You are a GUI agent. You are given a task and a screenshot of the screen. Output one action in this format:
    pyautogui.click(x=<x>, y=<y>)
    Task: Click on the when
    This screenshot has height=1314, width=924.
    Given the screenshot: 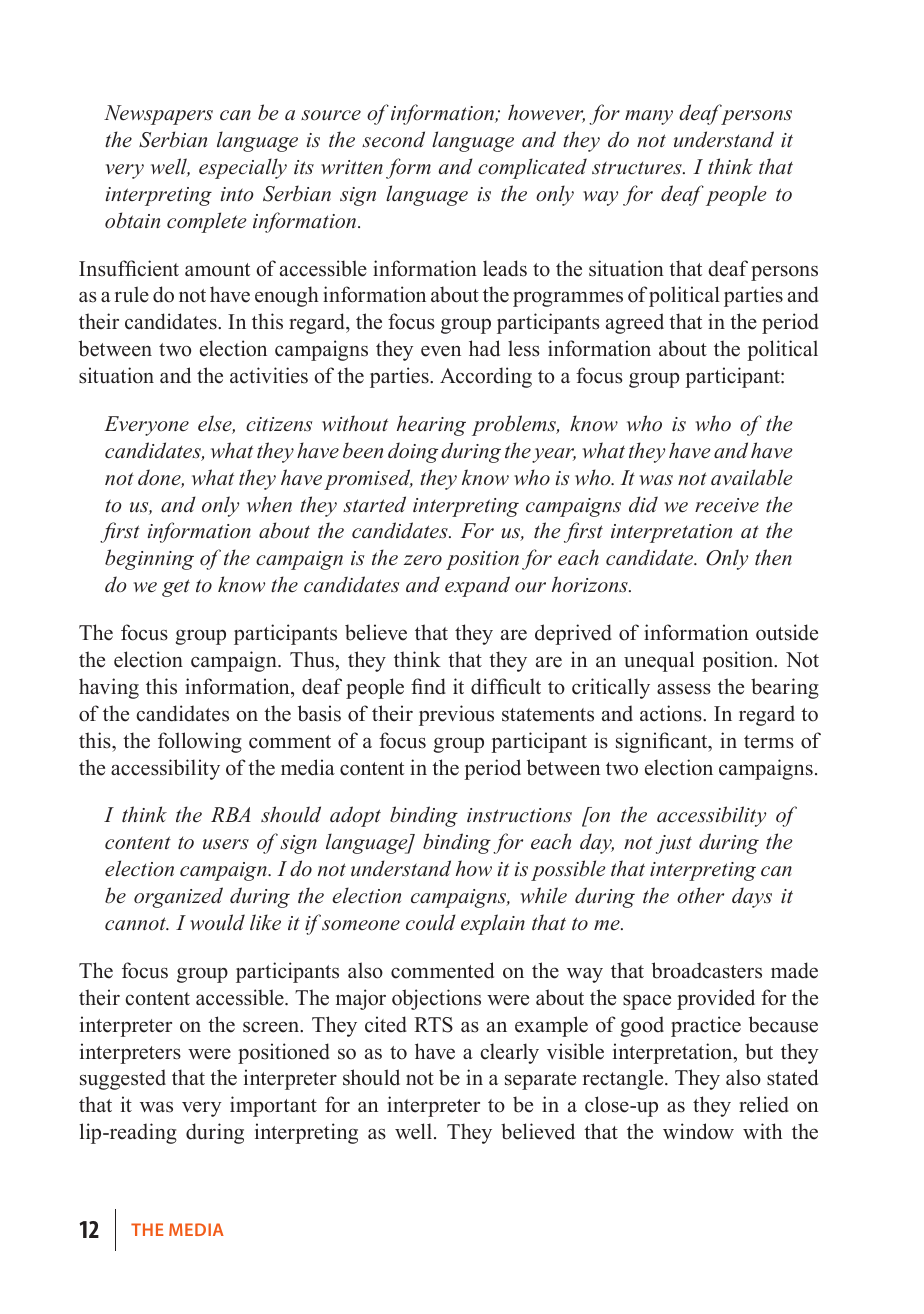 What is the action you would take?
    pyautogui.click(x=269, y=504)
